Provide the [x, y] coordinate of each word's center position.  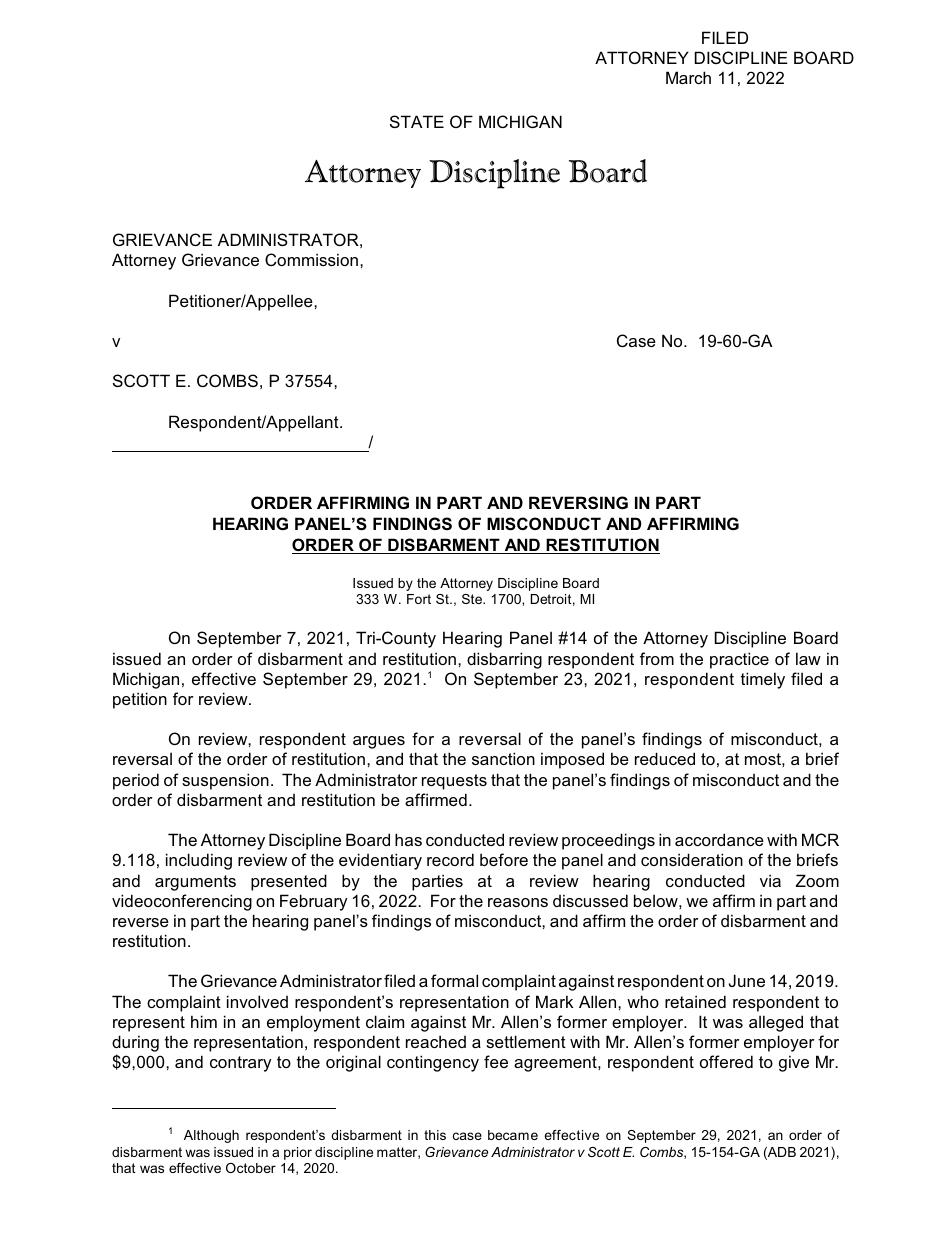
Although [211, 1136]
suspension [225, 781]
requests [454, 782]
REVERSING [578, 502]
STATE [417, 121]
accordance [719, 839]
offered [726, 1061]
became [513, 1135]
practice [739, 660]
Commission [311, 259]
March [688, 77]
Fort [419, 599]
